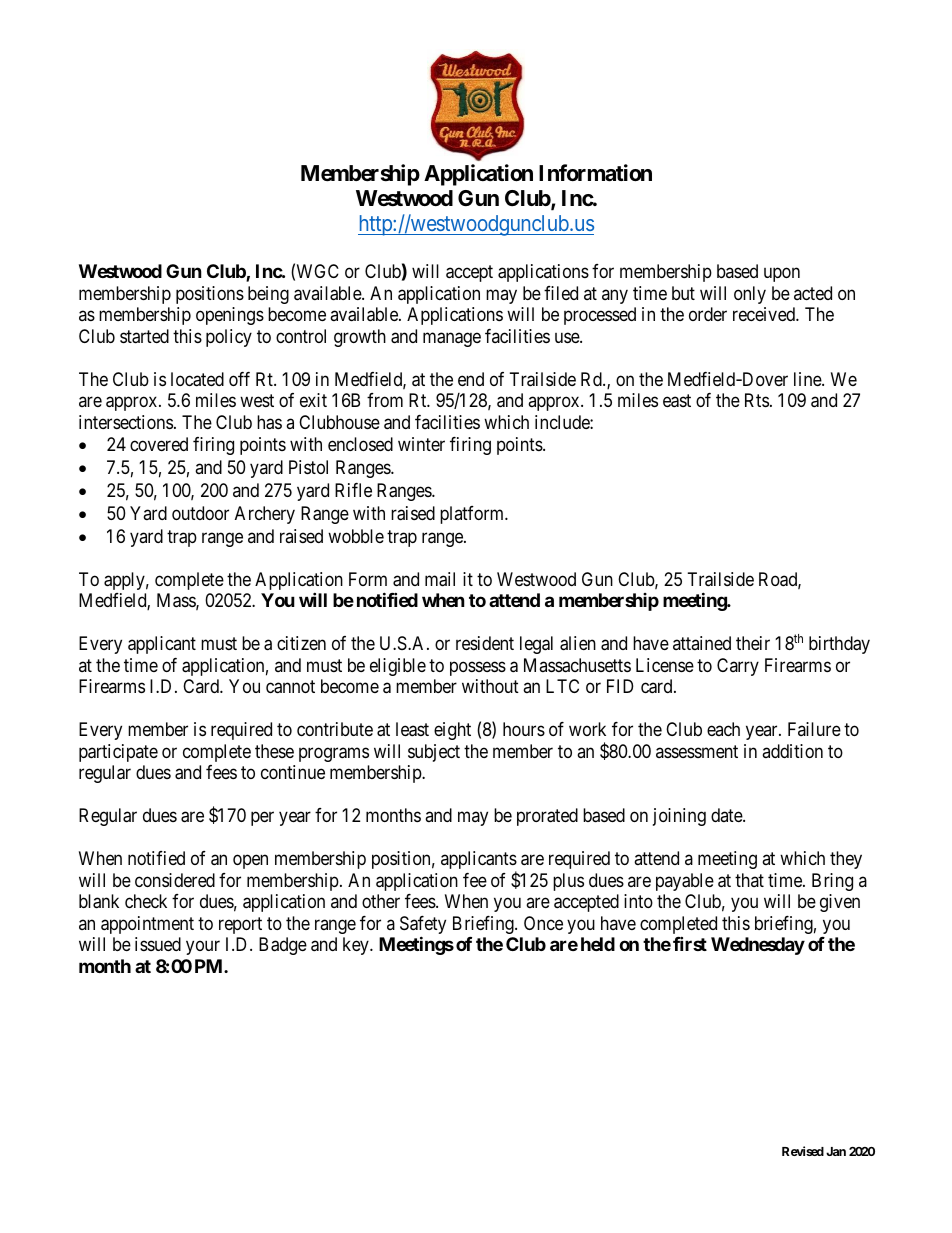 The height and width of the screenshot is (1233, 952). What do you see at coordinates (452, 339) in the screenshot?
I see `manage` at bounding box center [452, 339].
